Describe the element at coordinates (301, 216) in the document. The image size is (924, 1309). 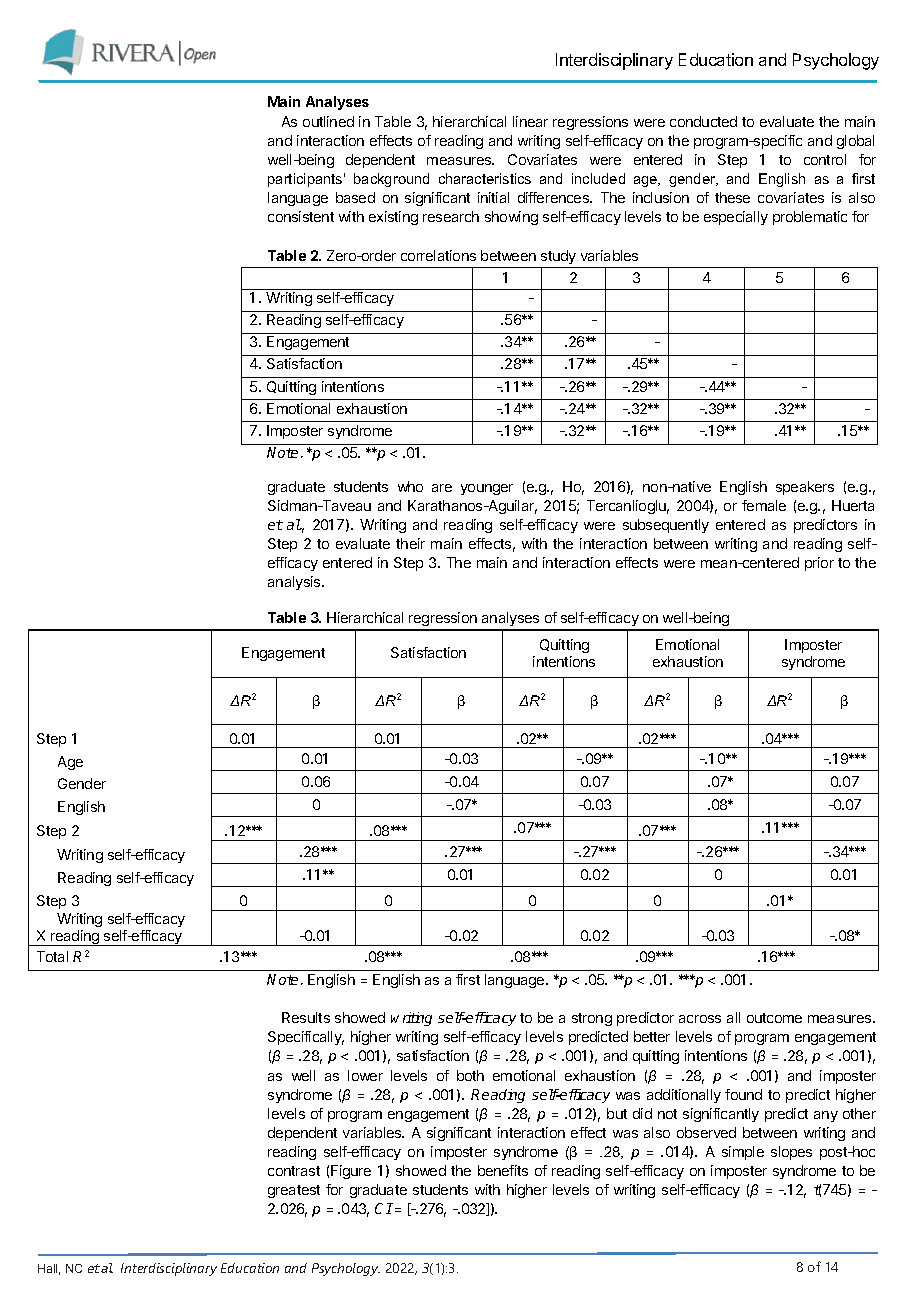
I see `consistent` at that location.
